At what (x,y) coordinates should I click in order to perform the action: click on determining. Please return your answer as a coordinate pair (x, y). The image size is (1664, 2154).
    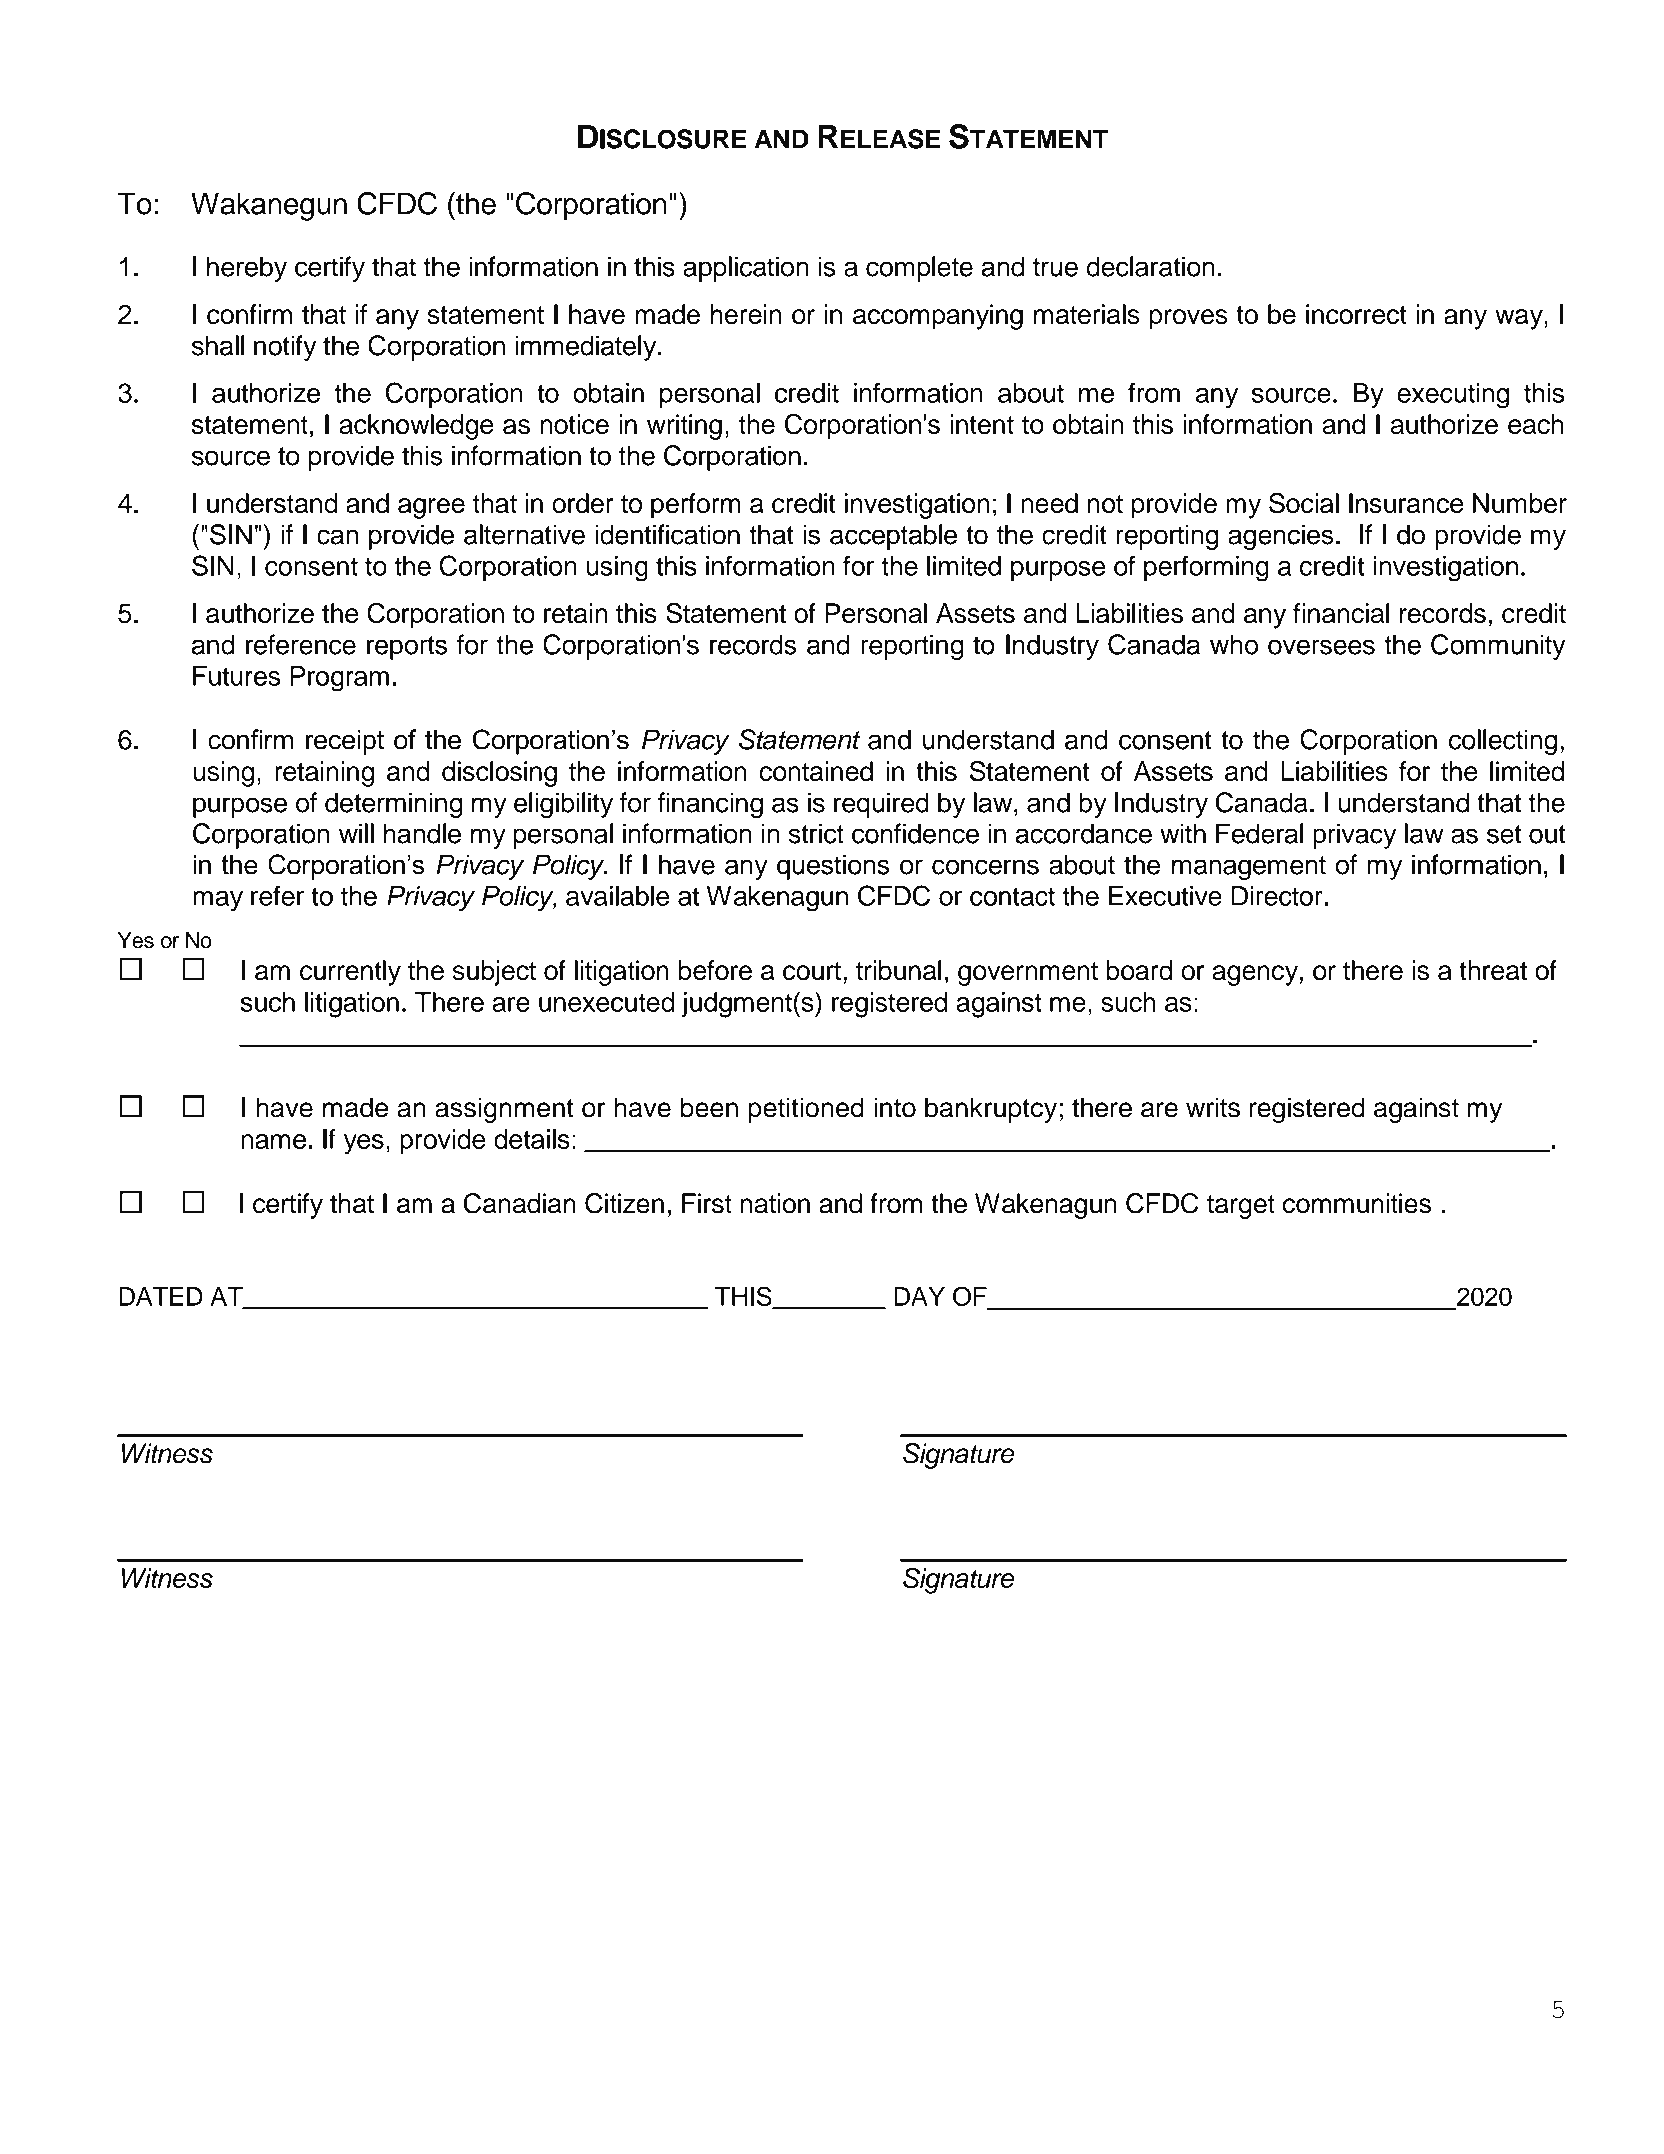
    Looking at the image, I should click on (393, 805).
